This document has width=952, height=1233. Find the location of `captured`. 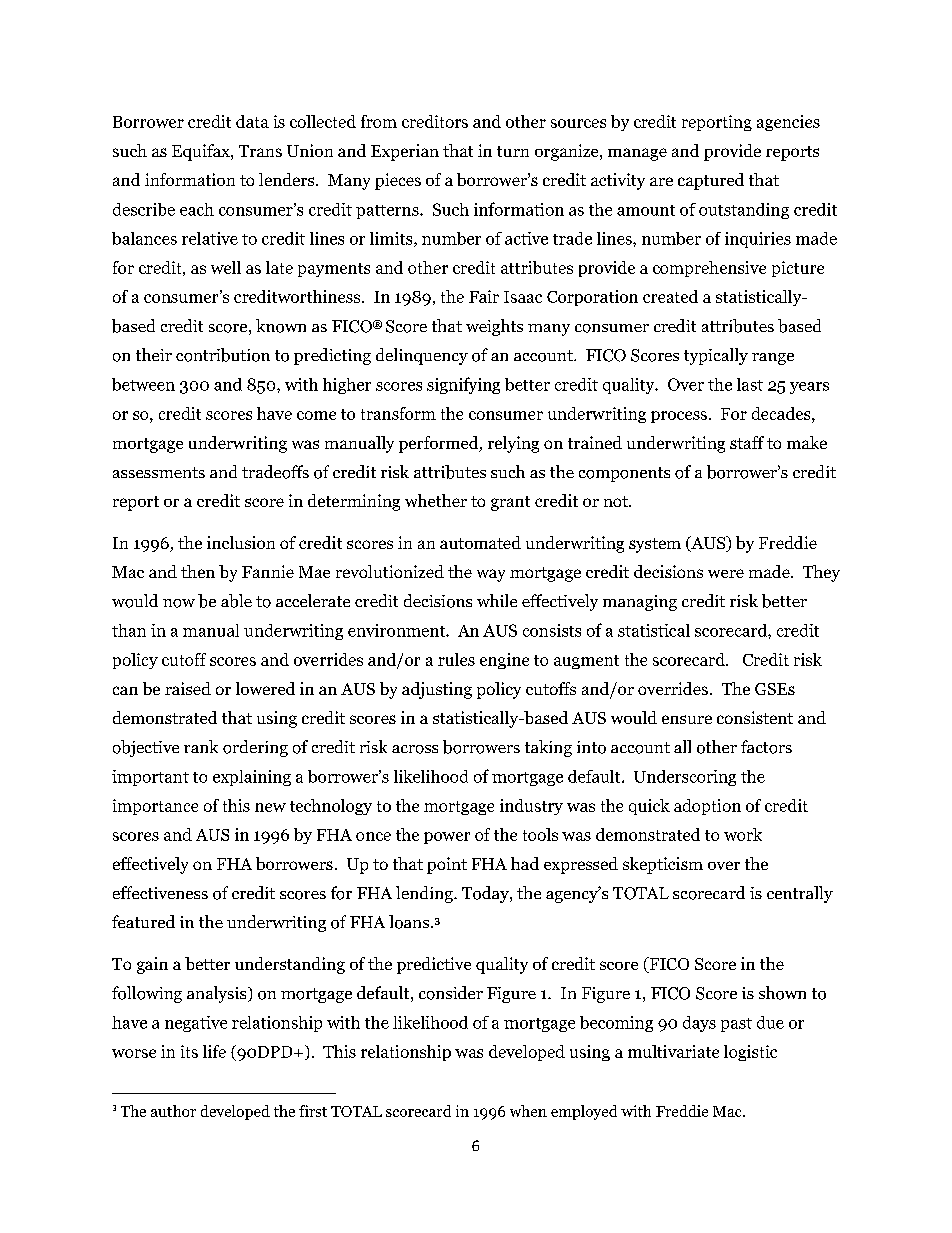

captured is located at coordinates (711, 181).
